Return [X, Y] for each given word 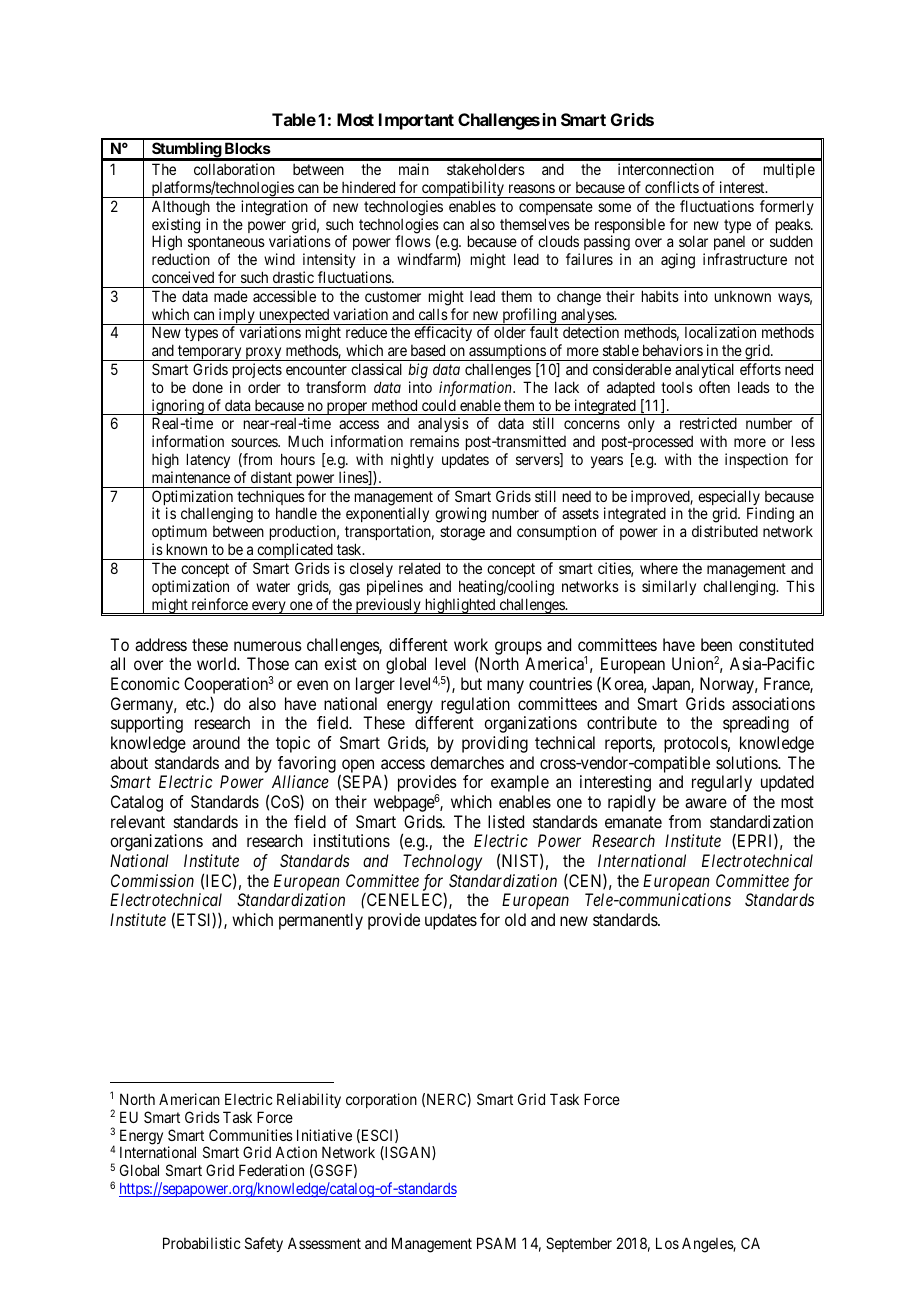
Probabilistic [202, 1243]
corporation [381, 1100]
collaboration [234, 169]
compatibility [463, 189]
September [579, 1244]
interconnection [666, 169]
